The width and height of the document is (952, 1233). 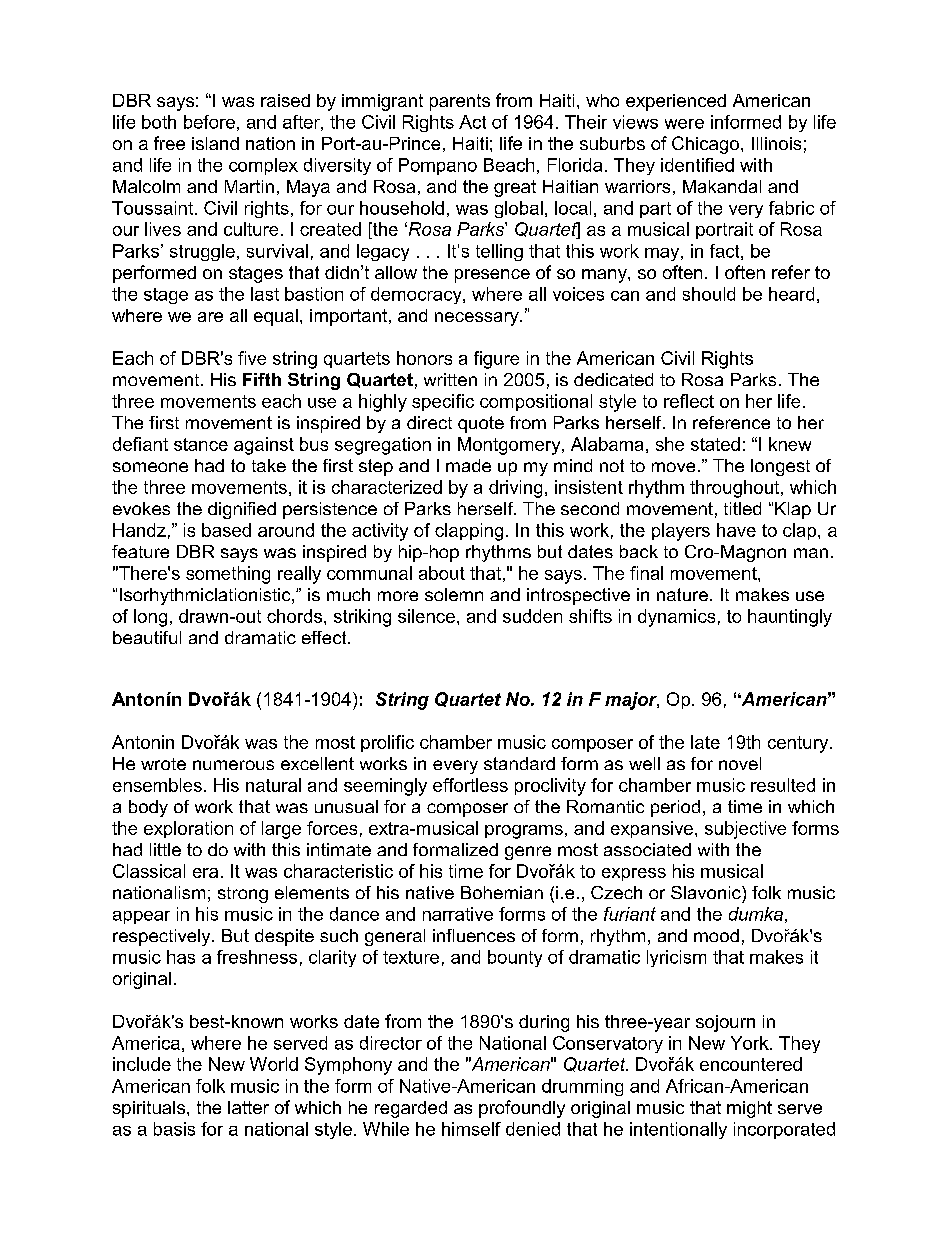 What do you see at coordinates (233, 765) in the document?
I see `numerous` at bounding box center [233, 765].
